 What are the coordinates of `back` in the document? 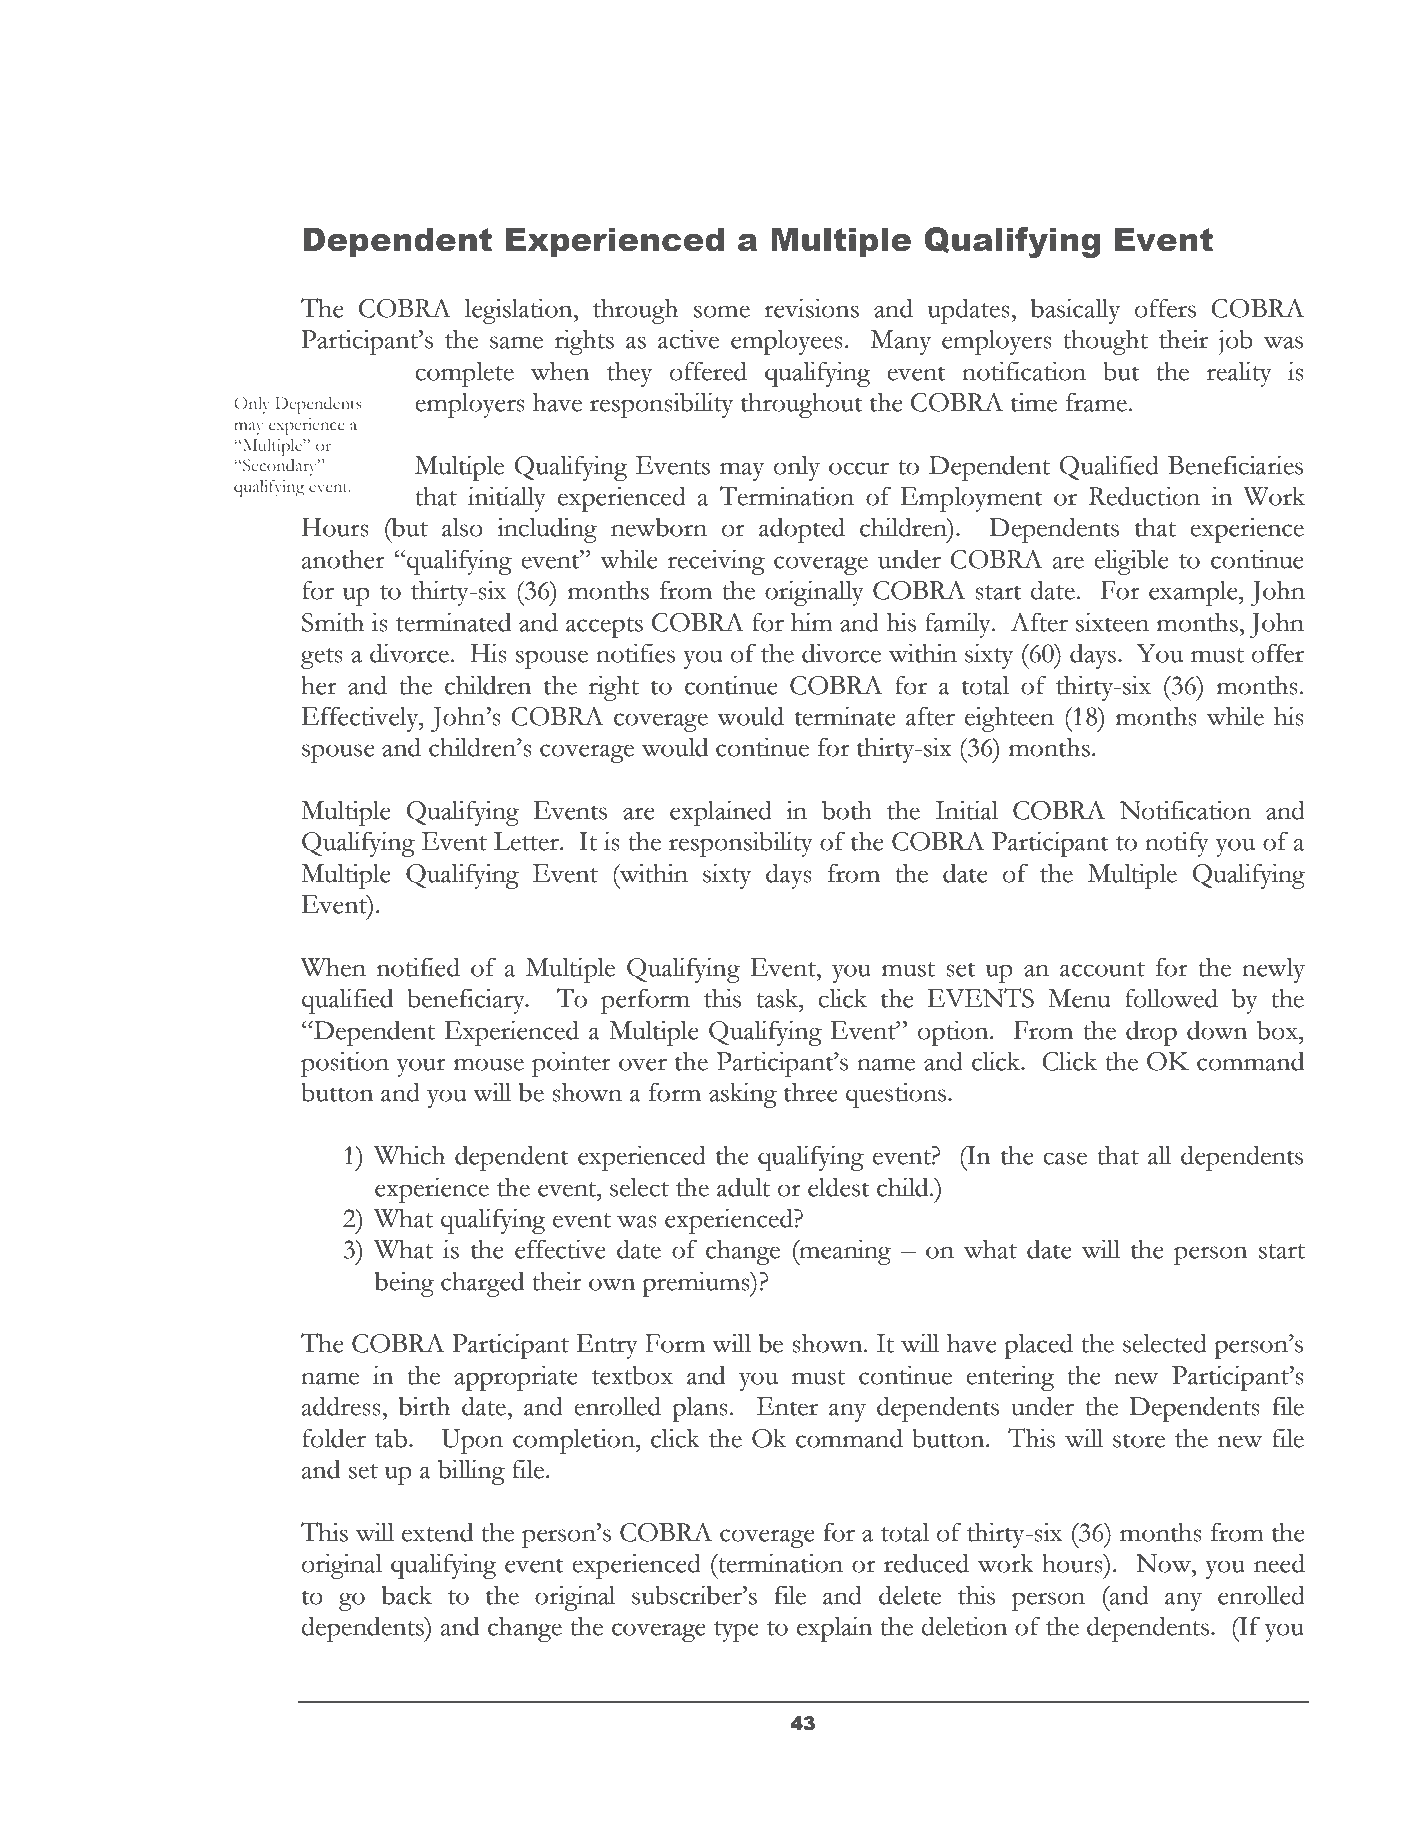 It's located at (407, 1595).
